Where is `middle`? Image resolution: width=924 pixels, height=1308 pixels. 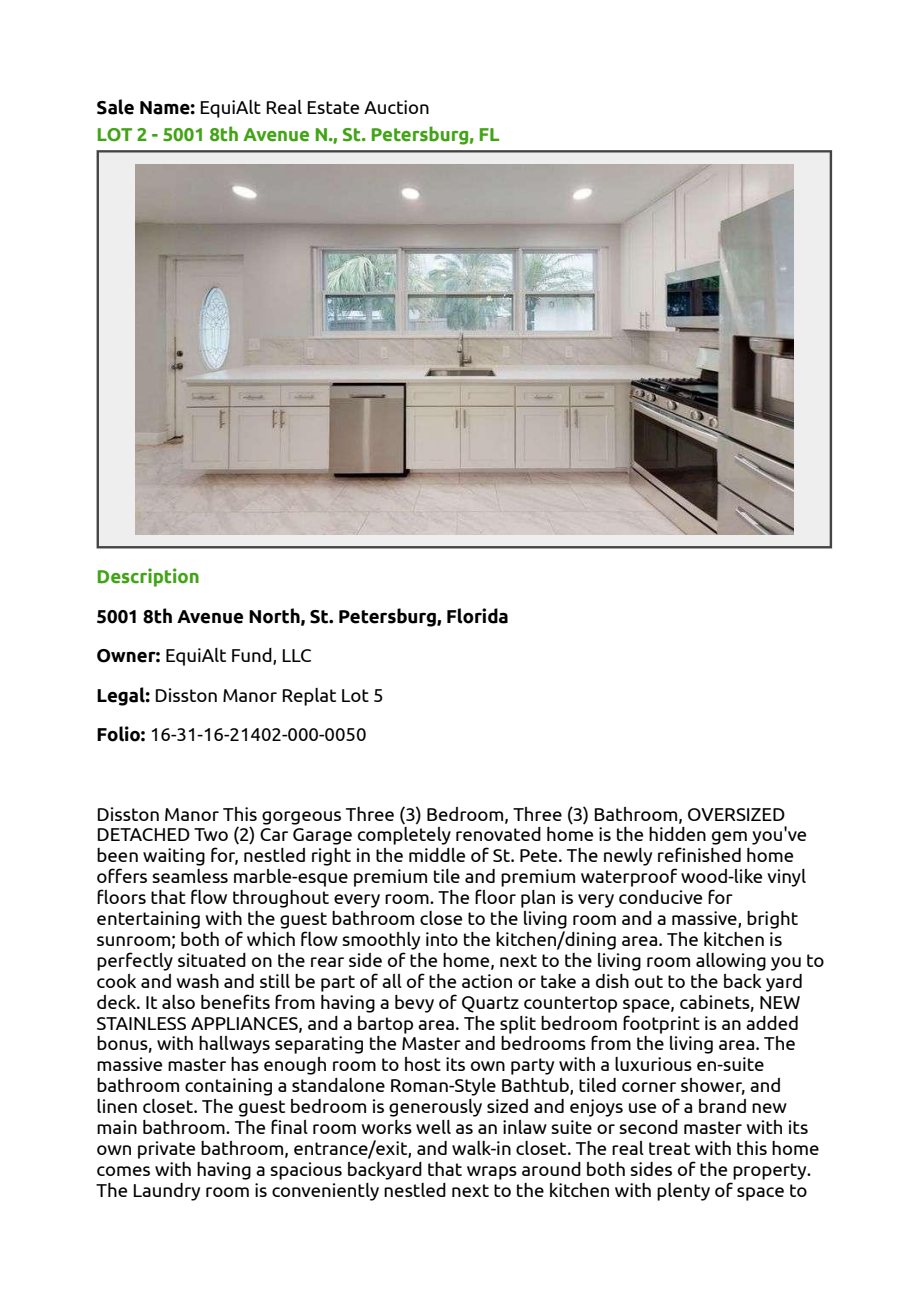
middle is located at coordinates (437, 855).
